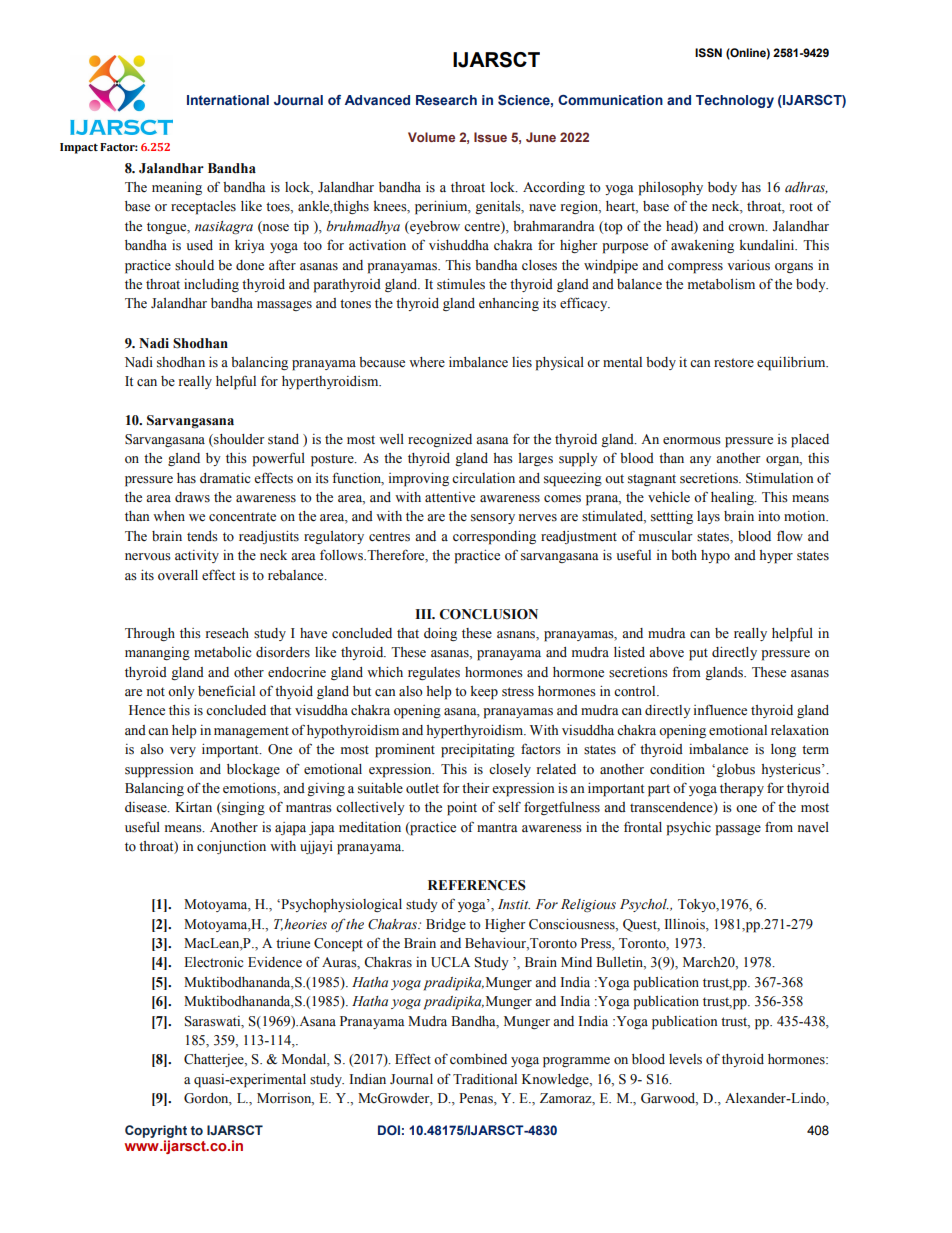  I want to click on point, so click(462, 809).
